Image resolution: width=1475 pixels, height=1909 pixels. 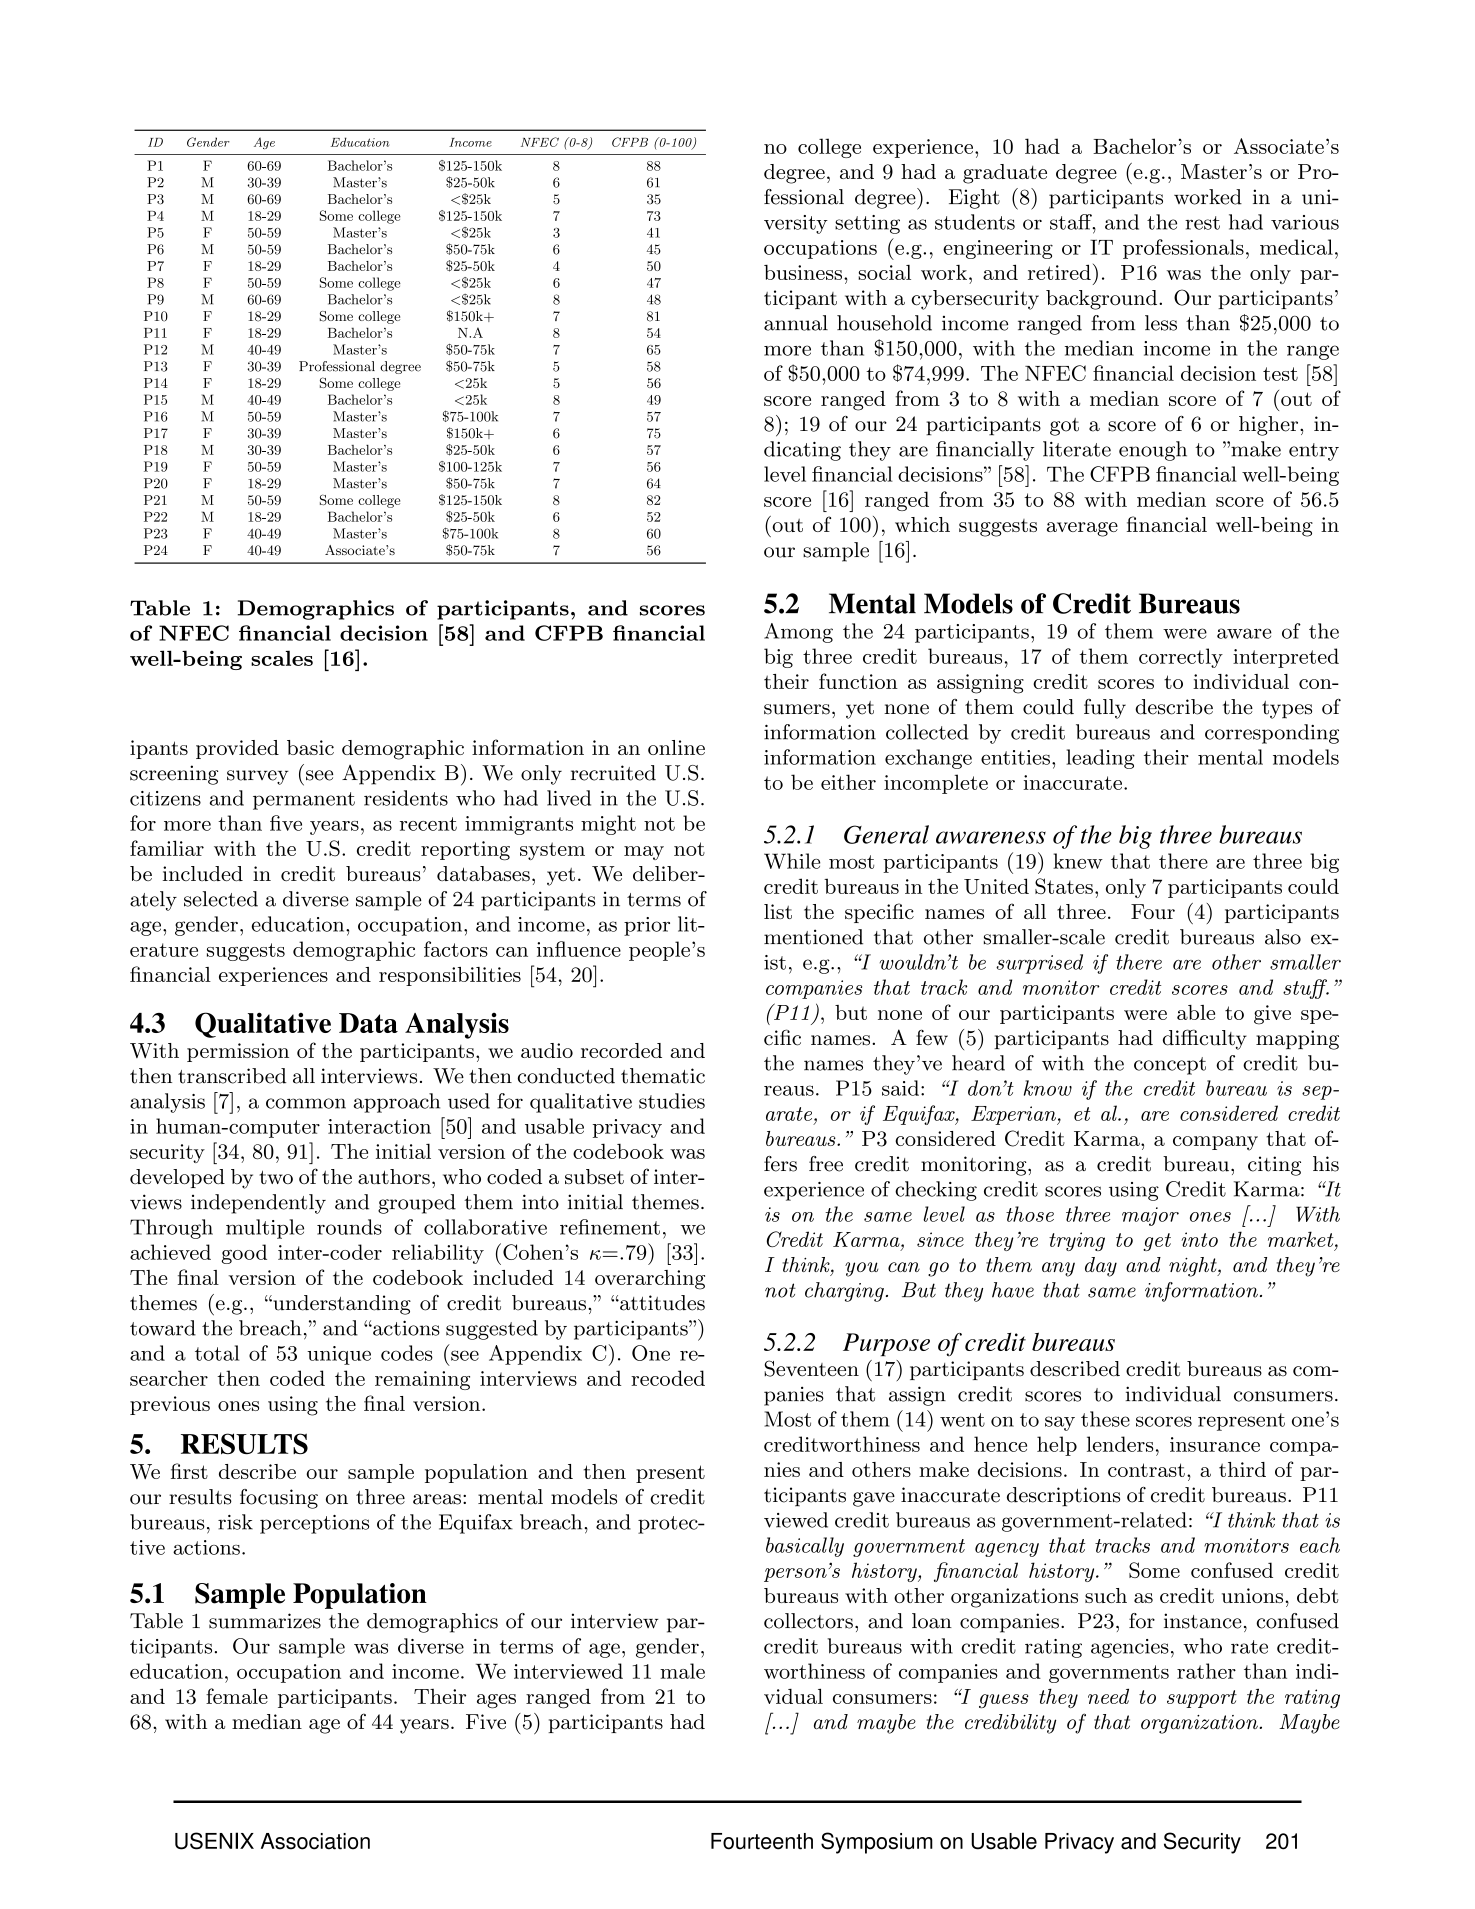 I want to click on rest, so click(x=1202, y=223).
